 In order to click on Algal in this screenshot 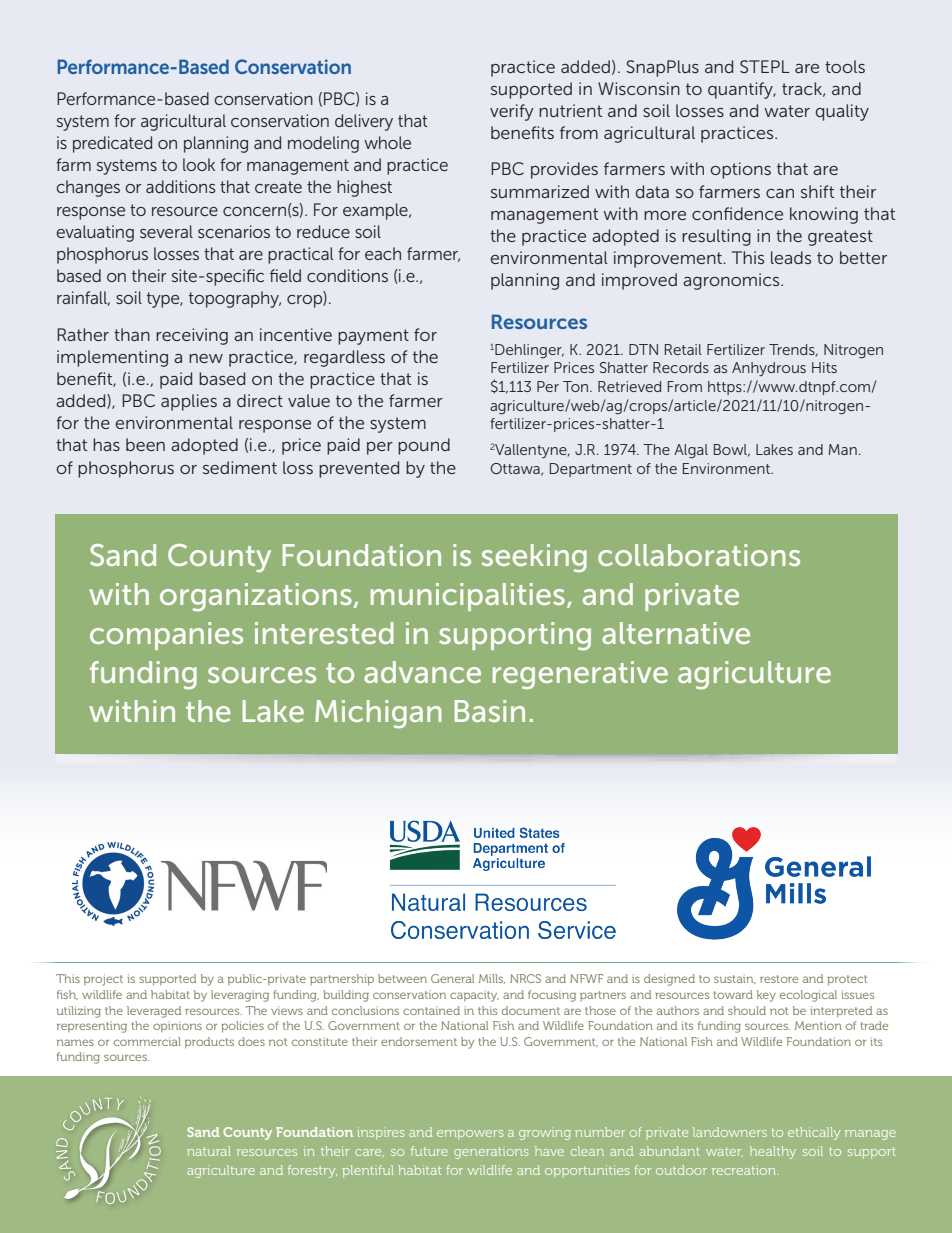, I will do `click(691, 451)`.
